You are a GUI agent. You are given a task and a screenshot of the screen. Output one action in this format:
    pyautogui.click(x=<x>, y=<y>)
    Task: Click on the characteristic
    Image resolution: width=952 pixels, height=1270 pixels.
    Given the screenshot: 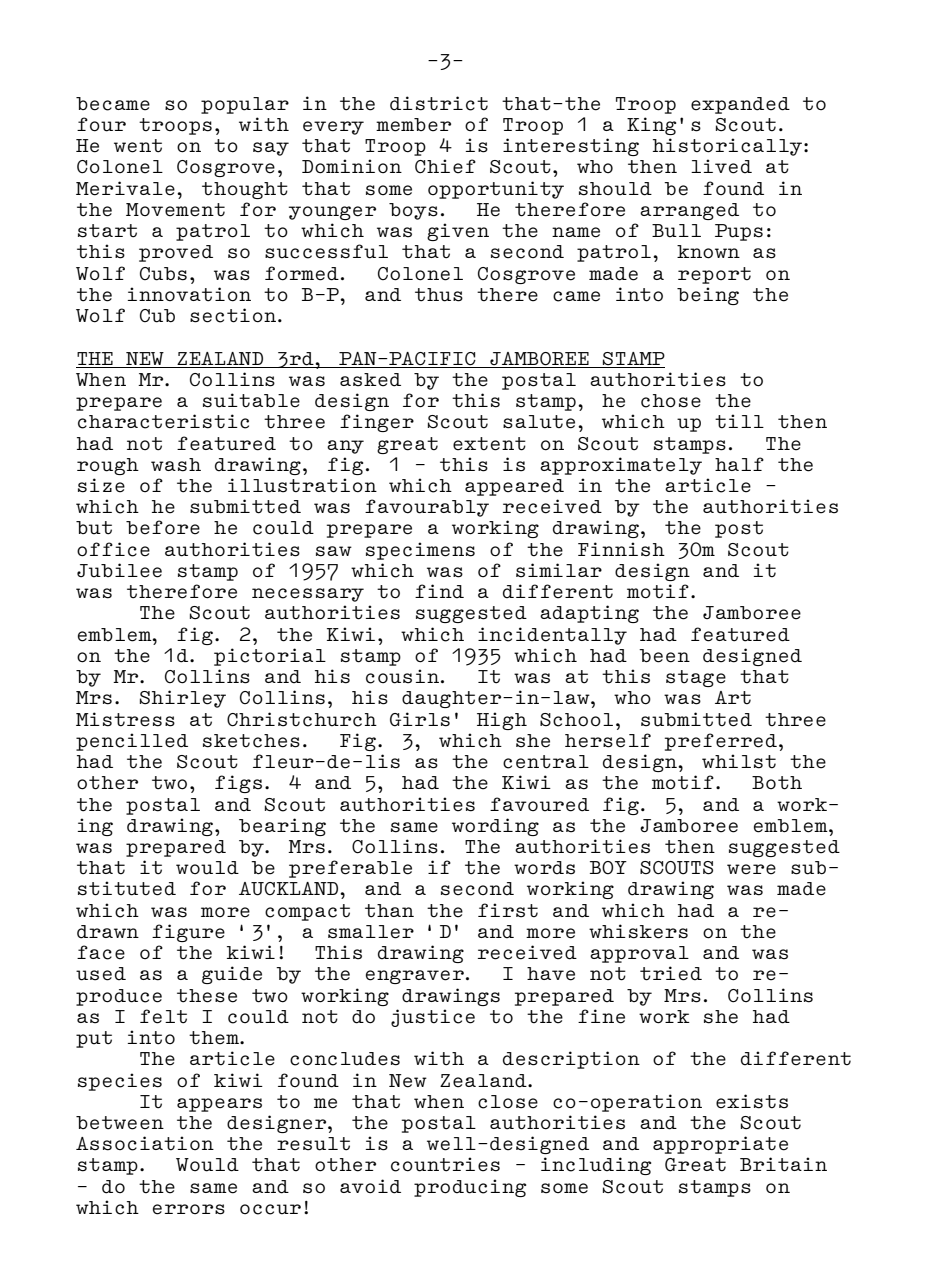 What is the action you would take?
    pyautogui.click(x=163, y=421)
